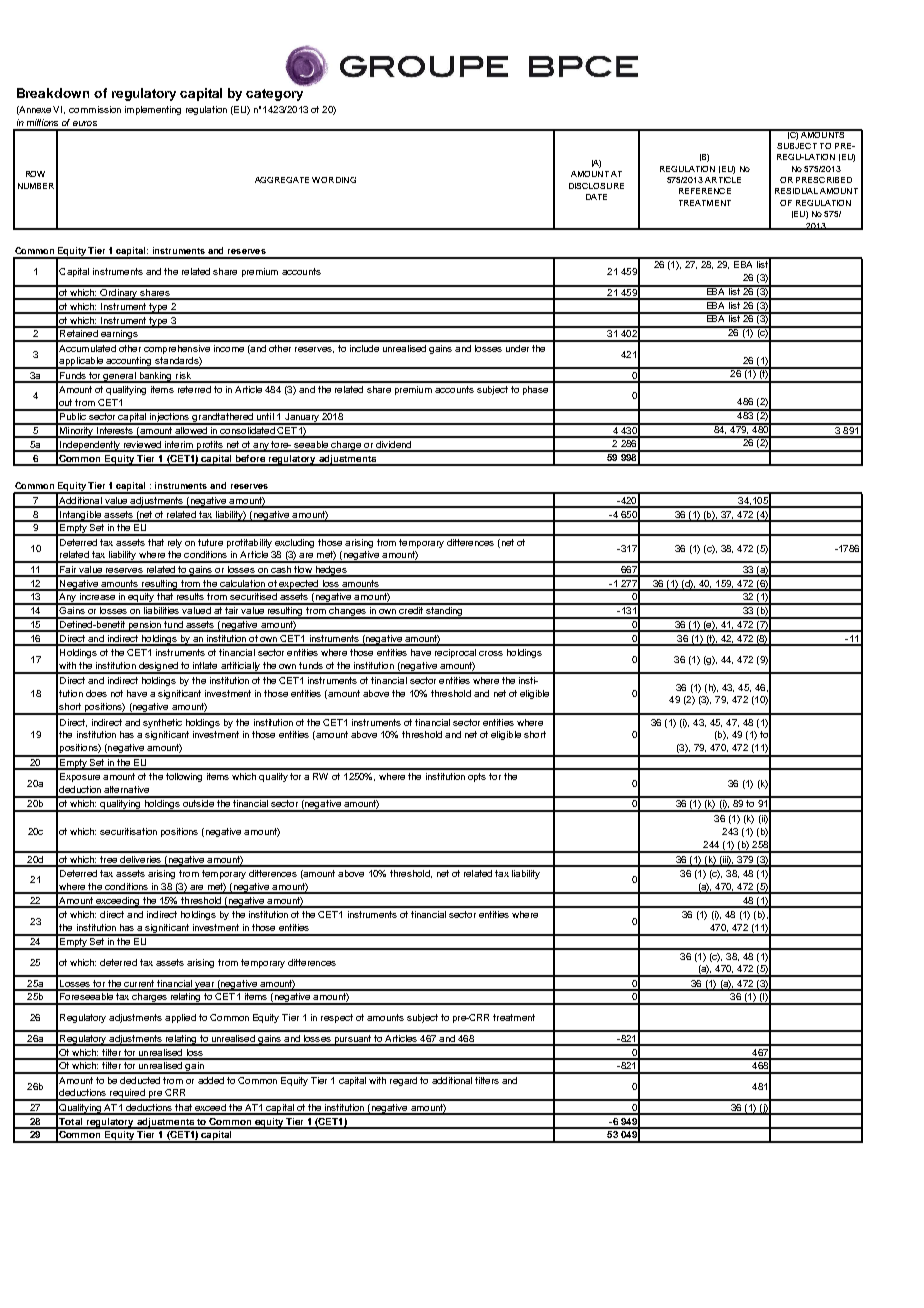  I want to click on REFERENCE, so click(705, 191).
